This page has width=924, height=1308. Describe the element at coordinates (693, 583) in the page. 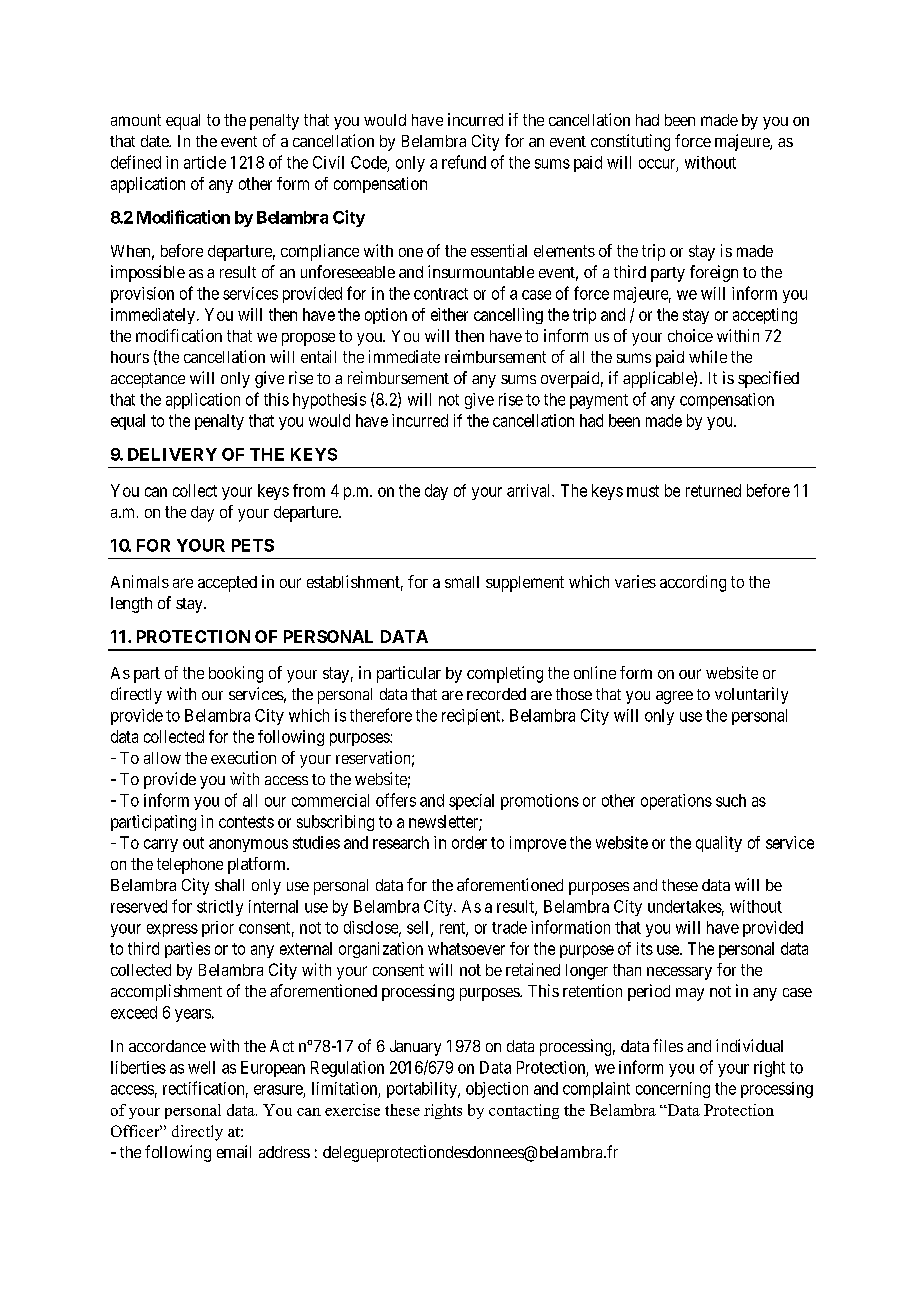

I see `according` at that location.
